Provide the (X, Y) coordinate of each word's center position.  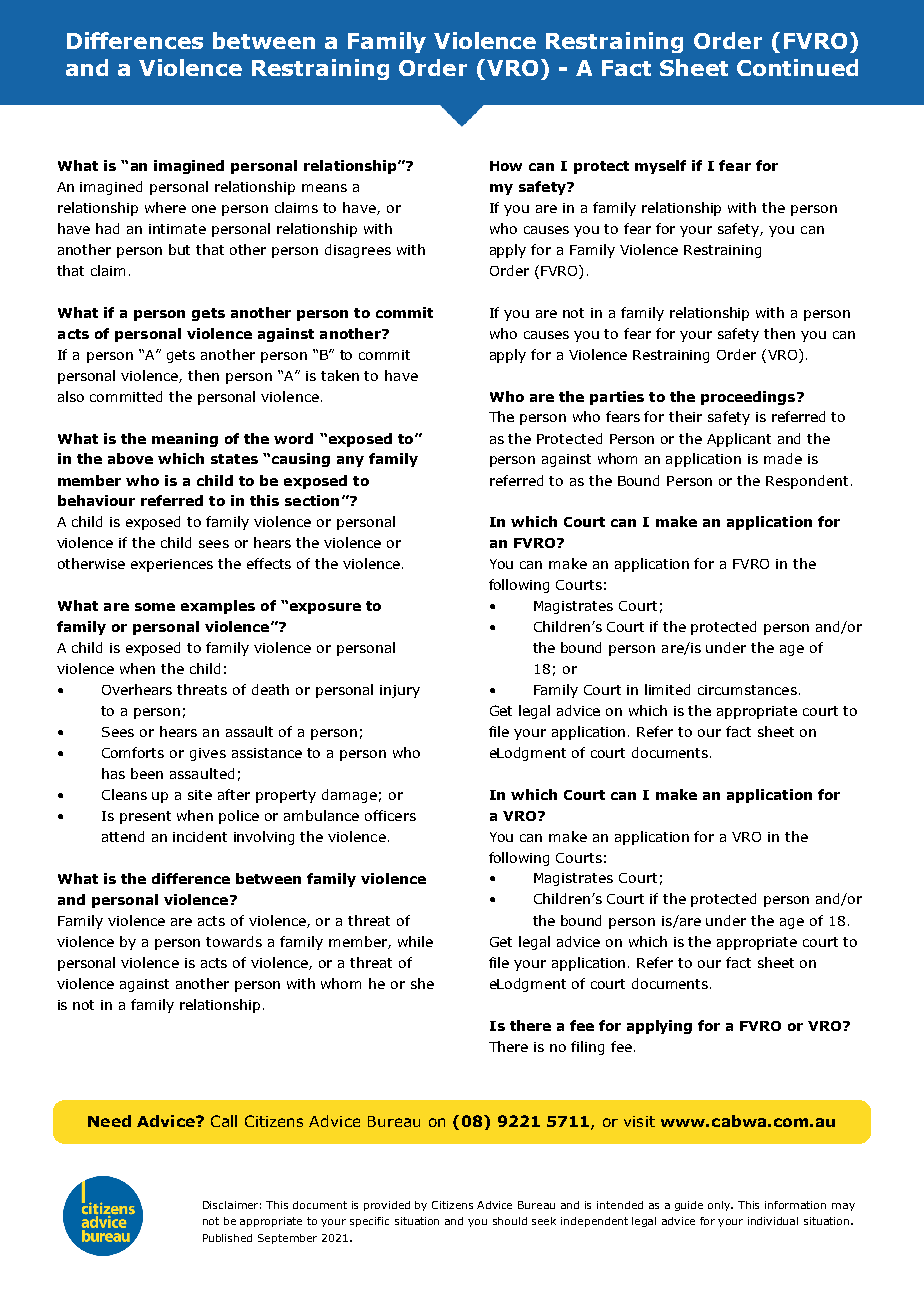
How (506, 166)
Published (227, 1238)
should (510, 1221)
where (165, 207)
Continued (797, 67)
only (720, 1206)
